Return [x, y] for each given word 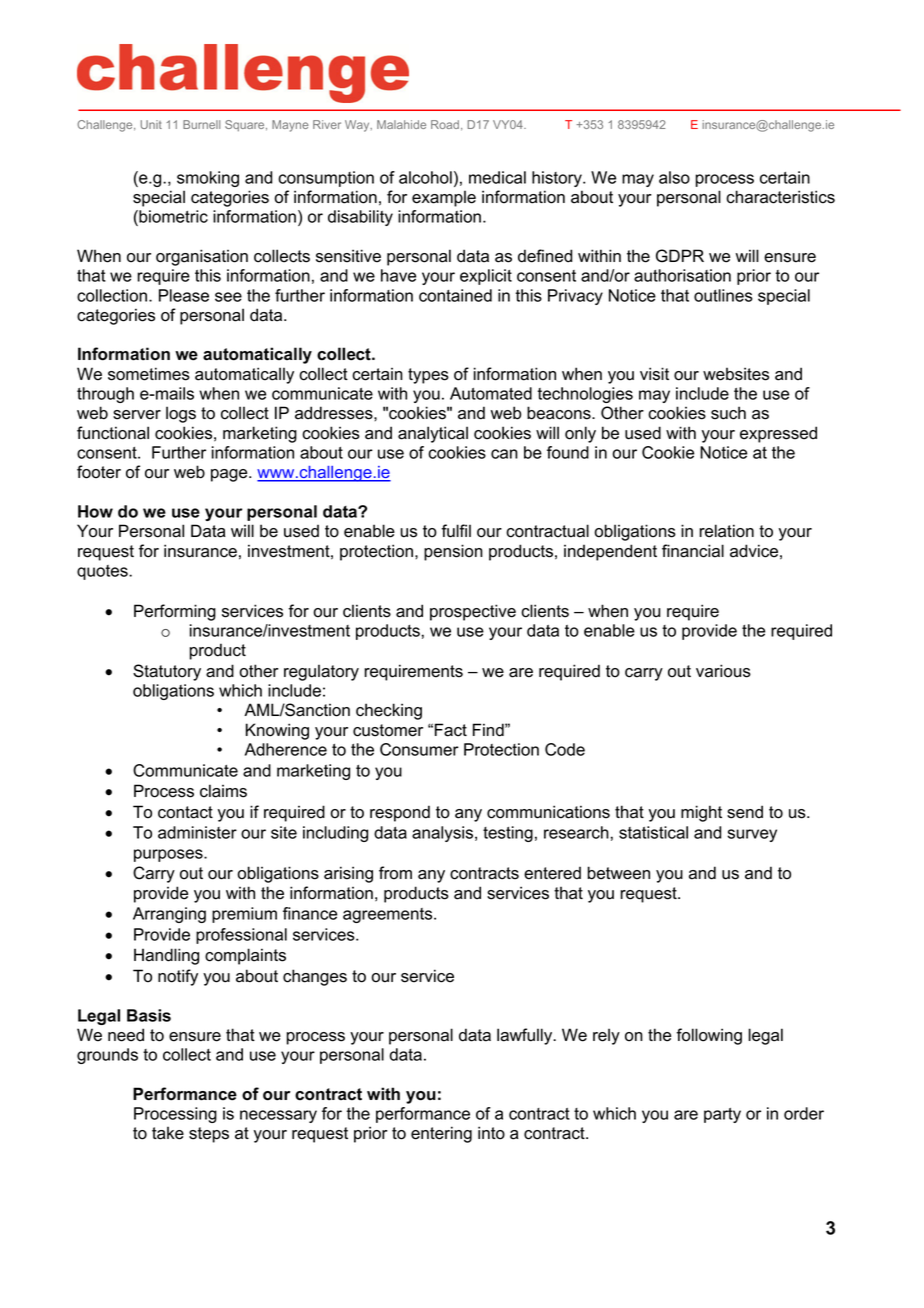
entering [441, 1134]
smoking [208, 179]
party [722, 1115]
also [674, 177]
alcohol [425, 177]
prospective [473, 612]
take [168, 1133]
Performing [175, 612]
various [723, 671]
